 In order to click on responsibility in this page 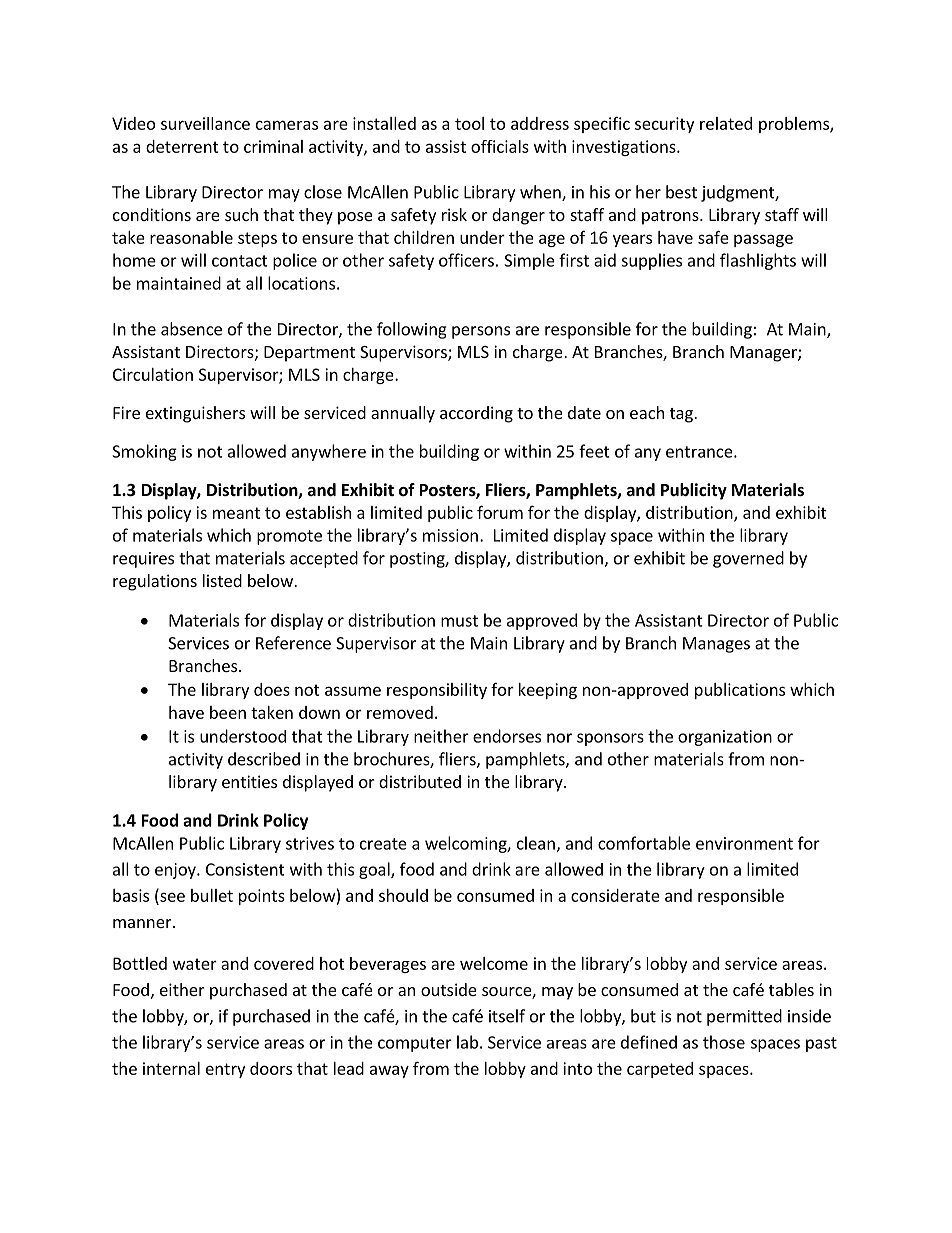, I will do `click(437, 691)`.
